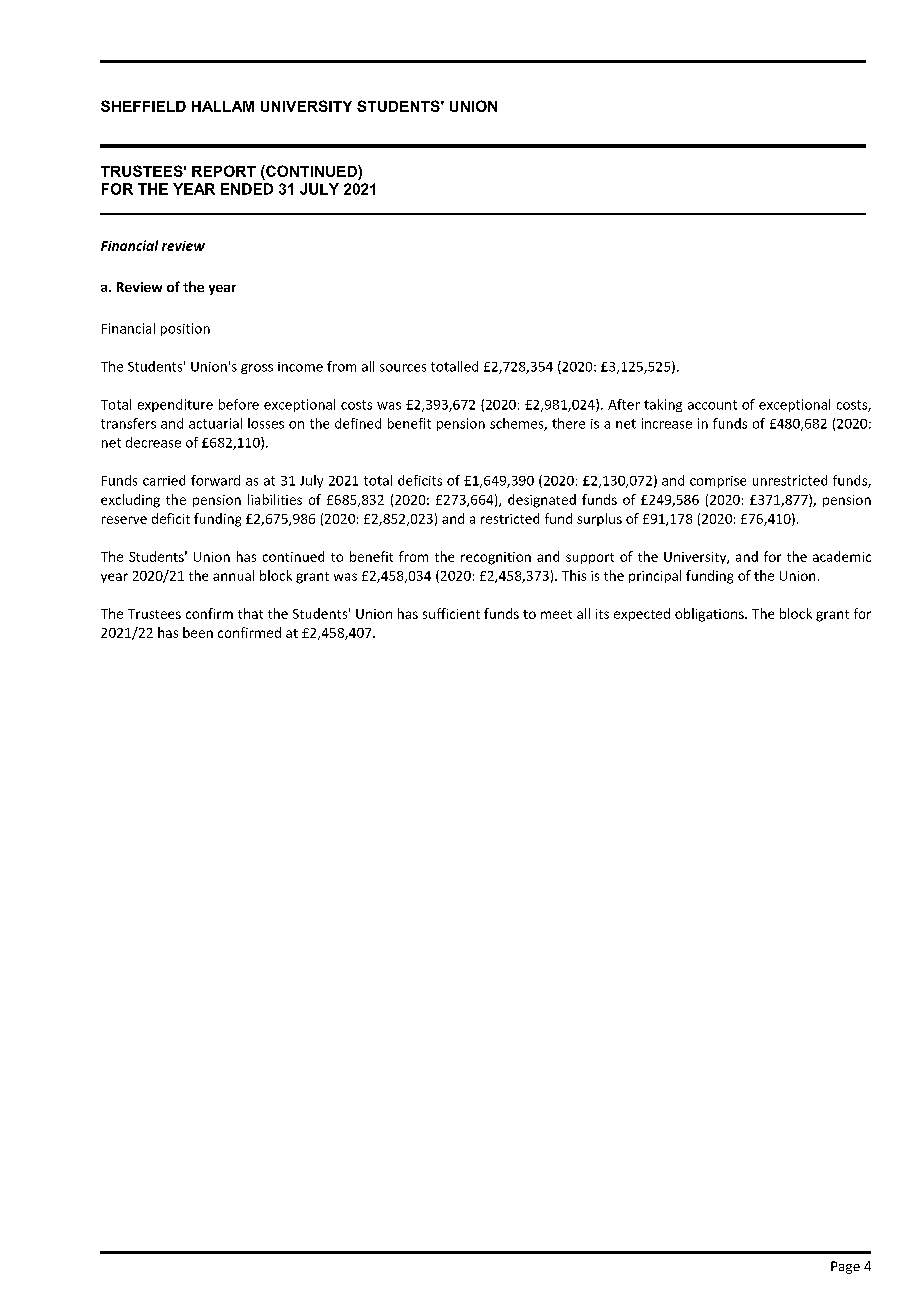 This screenshot has width=924, height=1308. I want to click on obligations, so click(710, 615).
